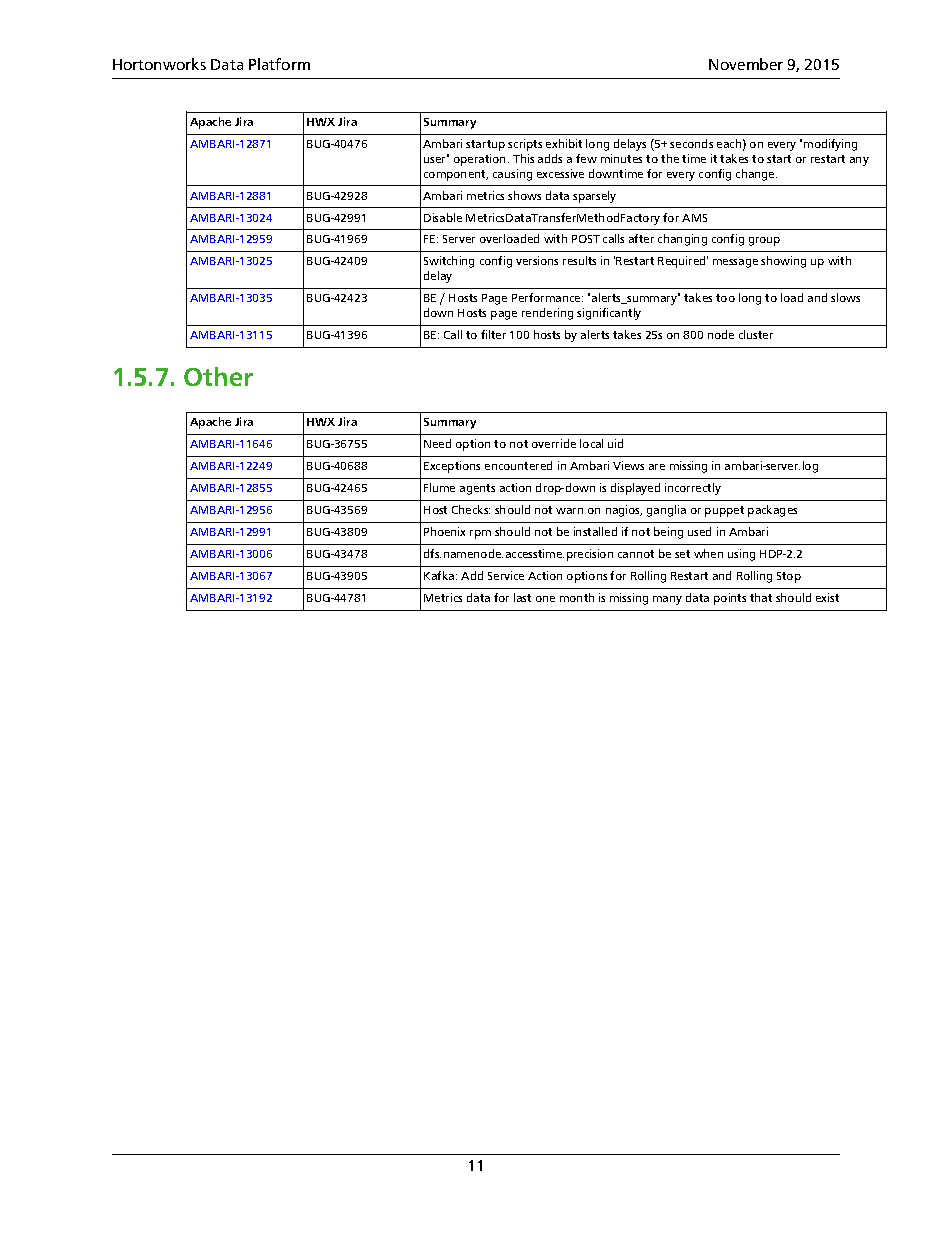  What do you see at coordinates (756, 334) in the screenshot?
I see `cluster` at bounding box center [756, 334].
